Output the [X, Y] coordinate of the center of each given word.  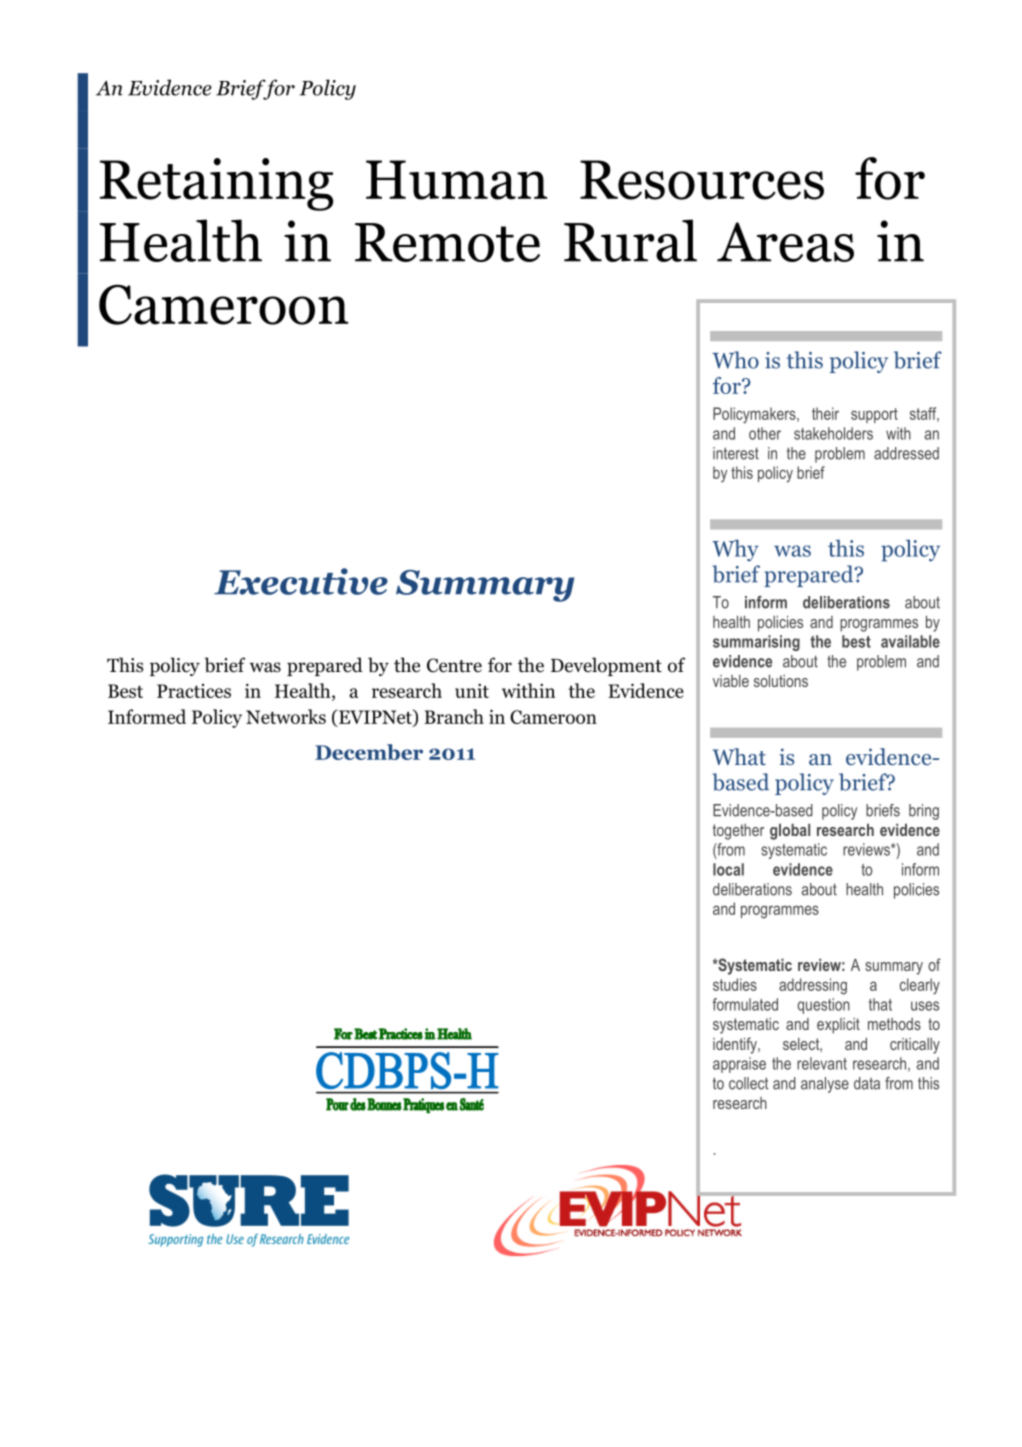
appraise [739, 1065]
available [910, 641]
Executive [301, 581]
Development [606, 666]
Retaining [216, 184]
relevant [822, 1063]
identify [736, 1045]
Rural [630, 240]
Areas [785, 242]
